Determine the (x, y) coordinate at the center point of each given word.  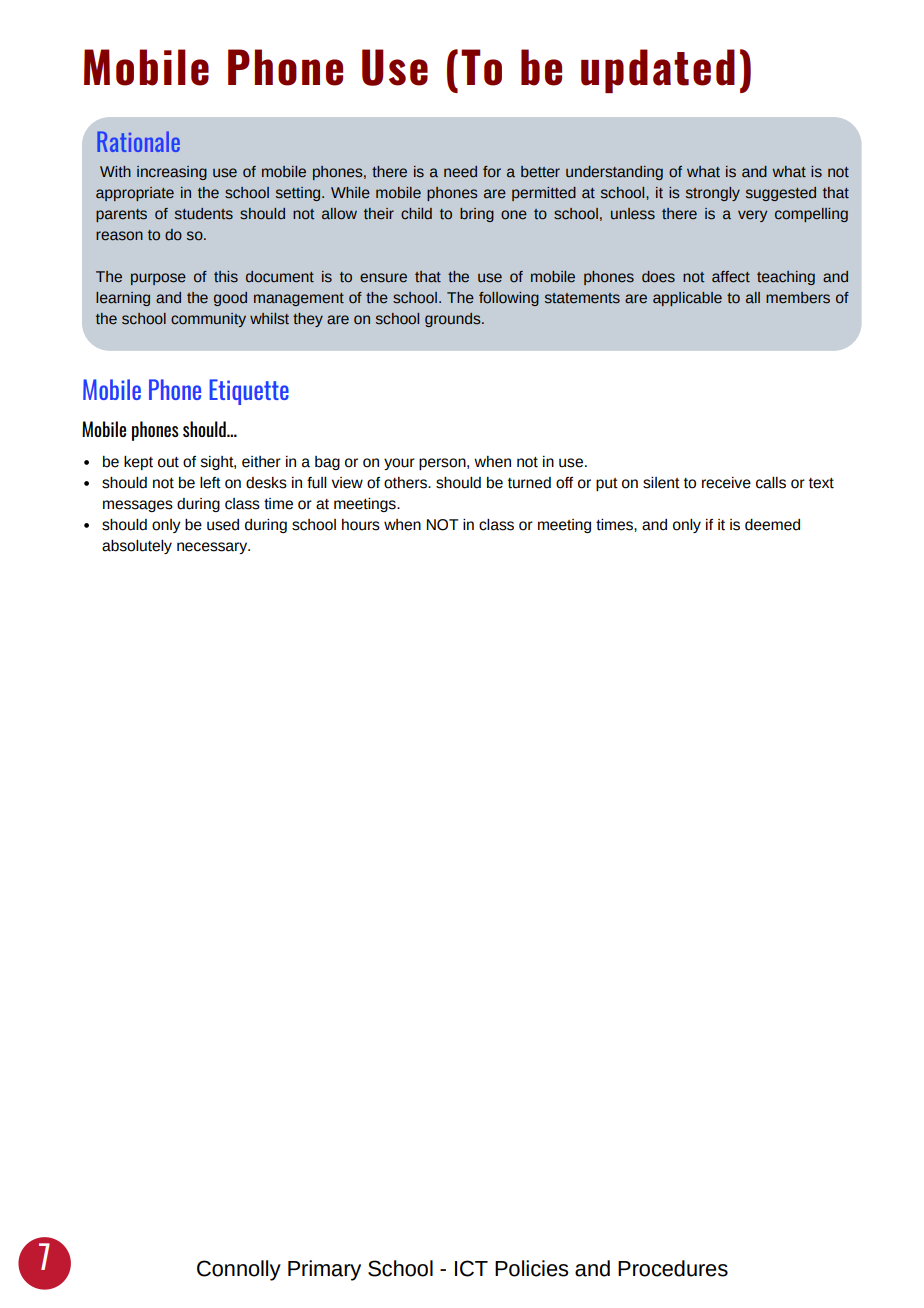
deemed (772, 525)
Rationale (138, 141)
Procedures (673, 1268)
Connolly (239, 1270)
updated (658, 71)
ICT (471, 1268)
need (460, 172)
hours (361, 525)
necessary (213, 548)
